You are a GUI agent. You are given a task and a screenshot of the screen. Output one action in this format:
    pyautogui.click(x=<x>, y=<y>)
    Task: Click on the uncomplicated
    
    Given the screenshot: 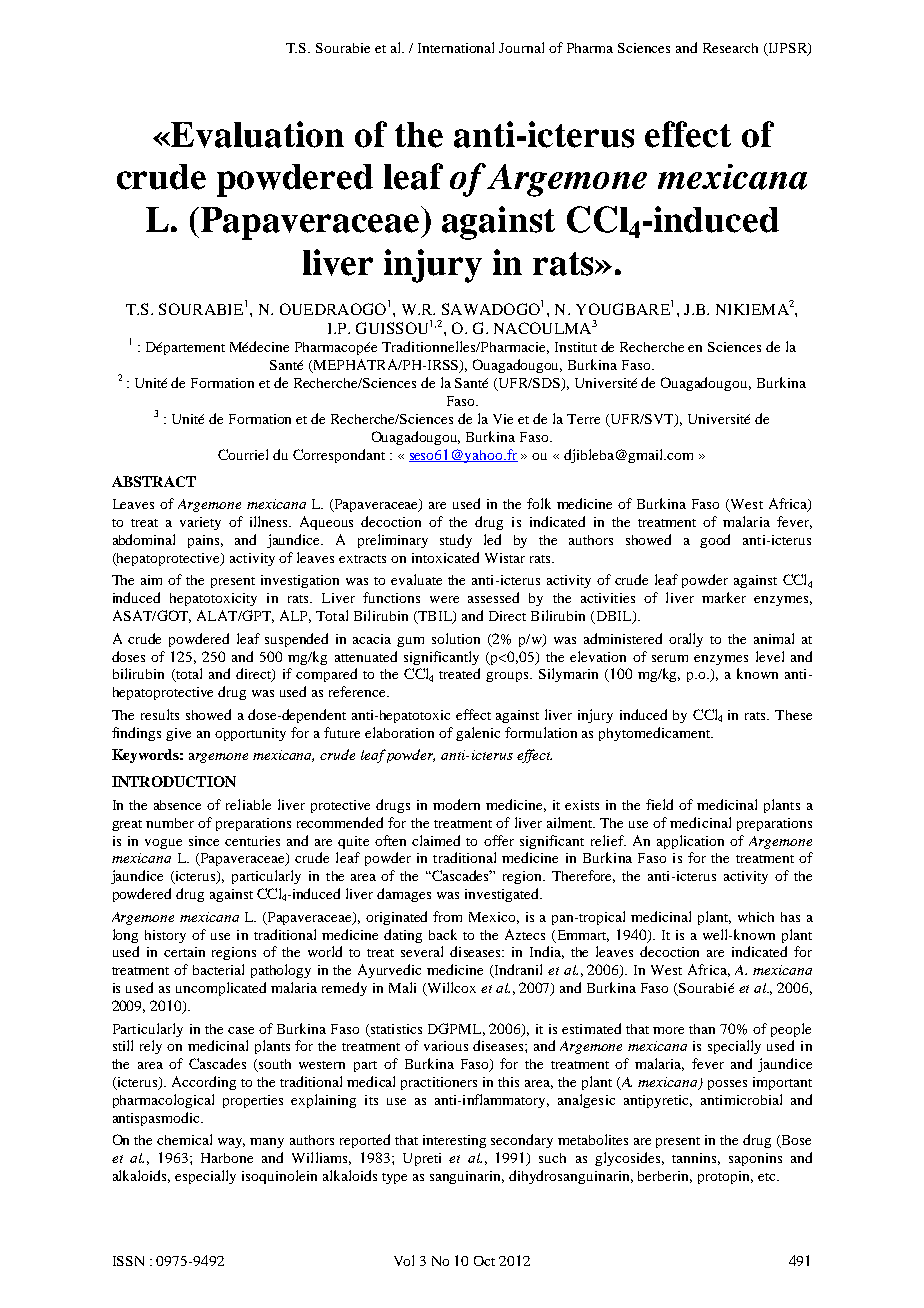 What is the action you would take?
    pyautogui.click(x=221, y=989)
